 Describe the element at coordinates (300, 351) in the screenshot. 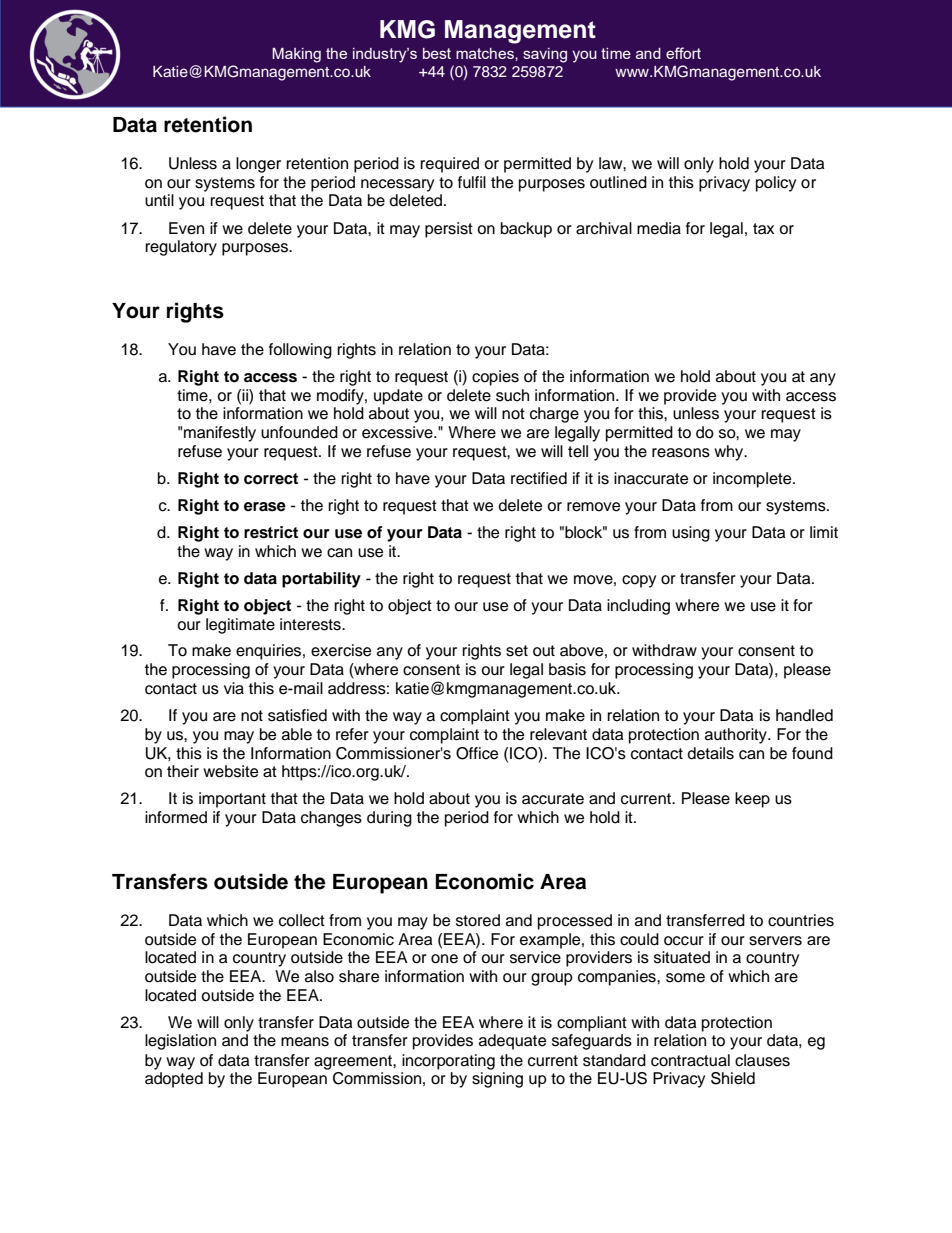

I see `following` at that location.
